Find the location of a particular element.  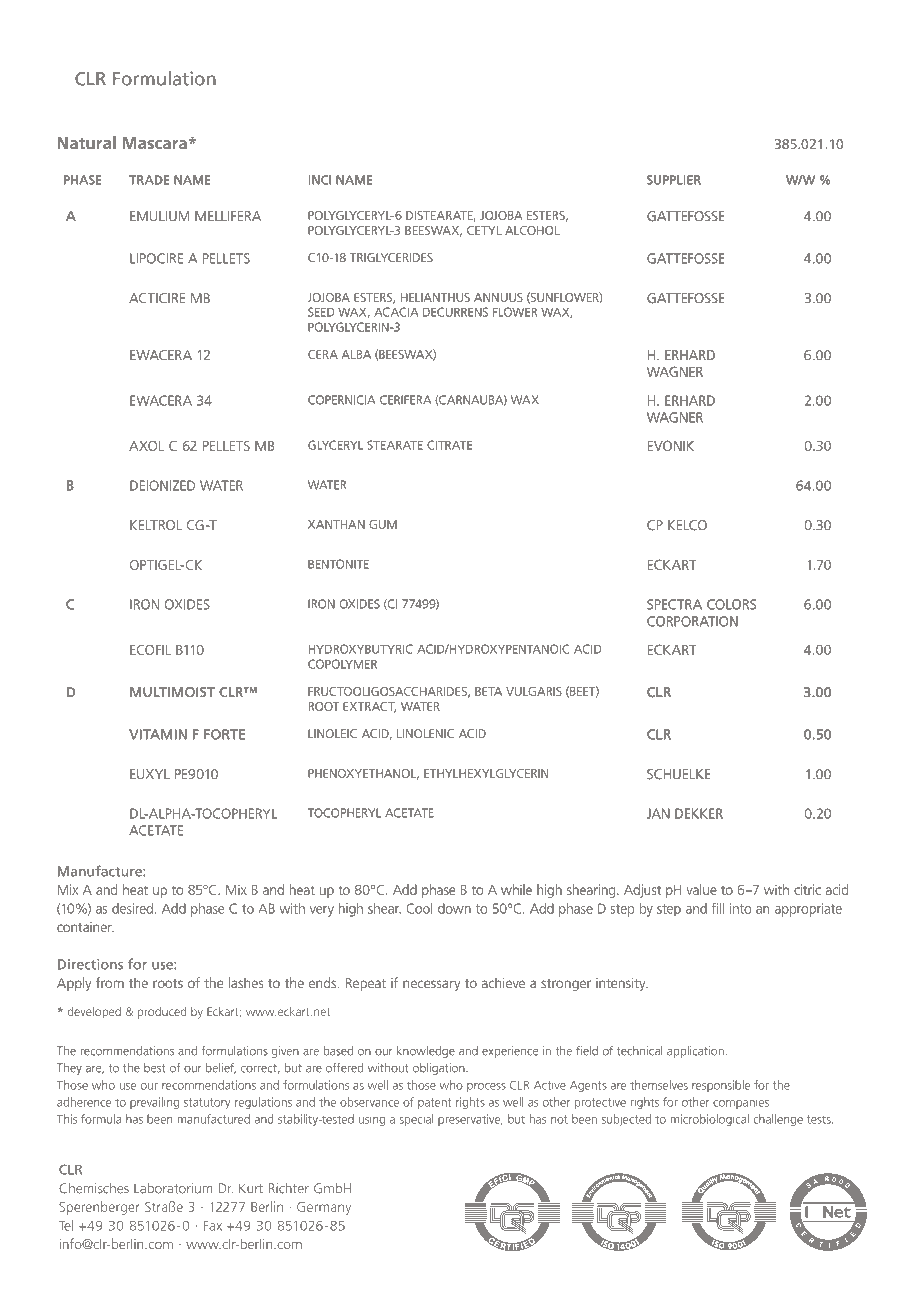

DEIONIZED is located at coordinates (162, 485).
